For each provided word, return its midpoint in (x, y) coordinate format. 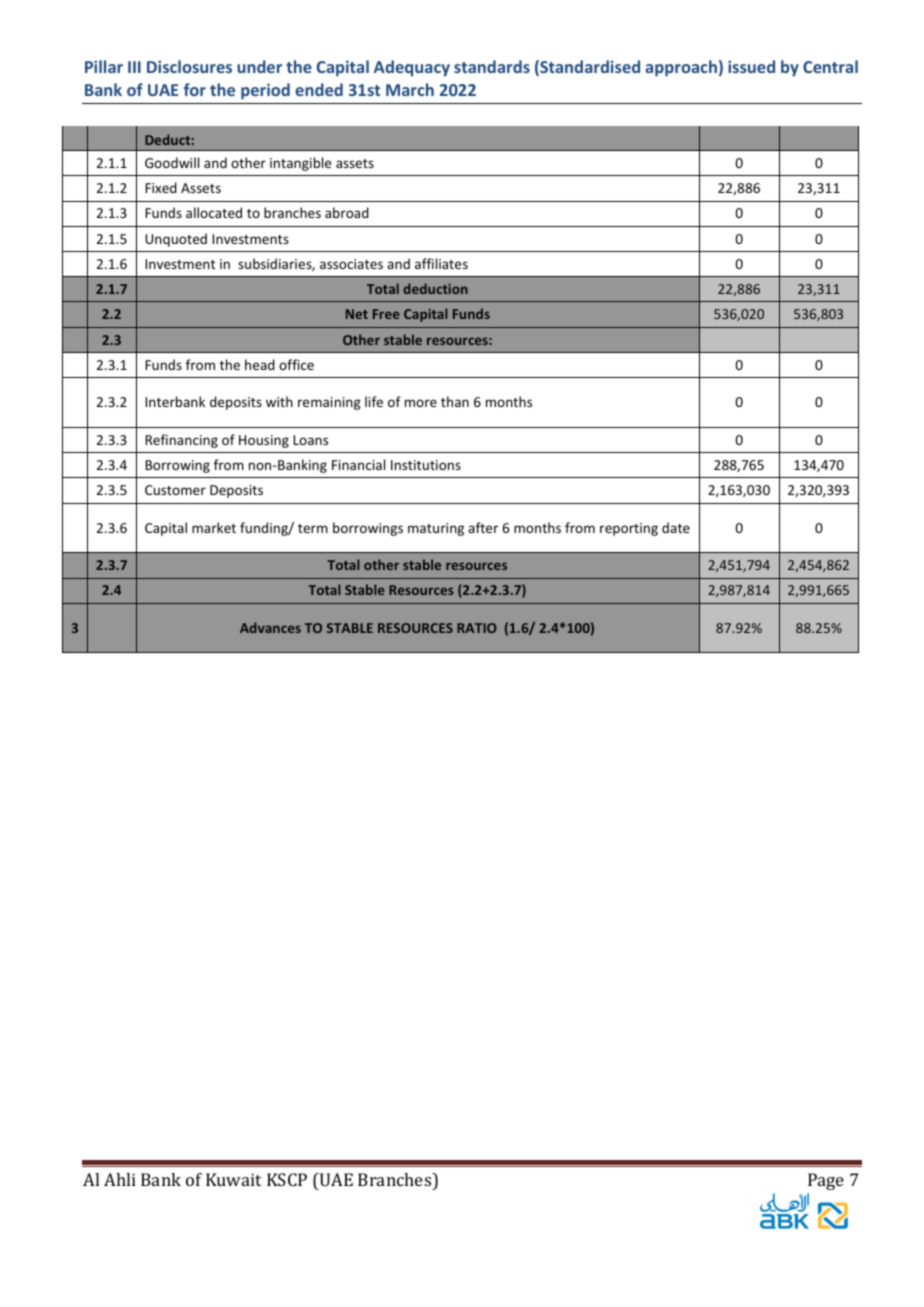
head (260, 364)
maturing (436, 529)
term (313, 528)
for (195, 89)
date (676, 527)
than (455, 401)
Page (826, 1181)
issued (751, 66)
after (483, 527)
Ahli (120, 1179)
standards (492, 66)
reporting (629, 529)
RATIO (477, 628)
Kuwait (233, 1179)
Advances (270, 627)
